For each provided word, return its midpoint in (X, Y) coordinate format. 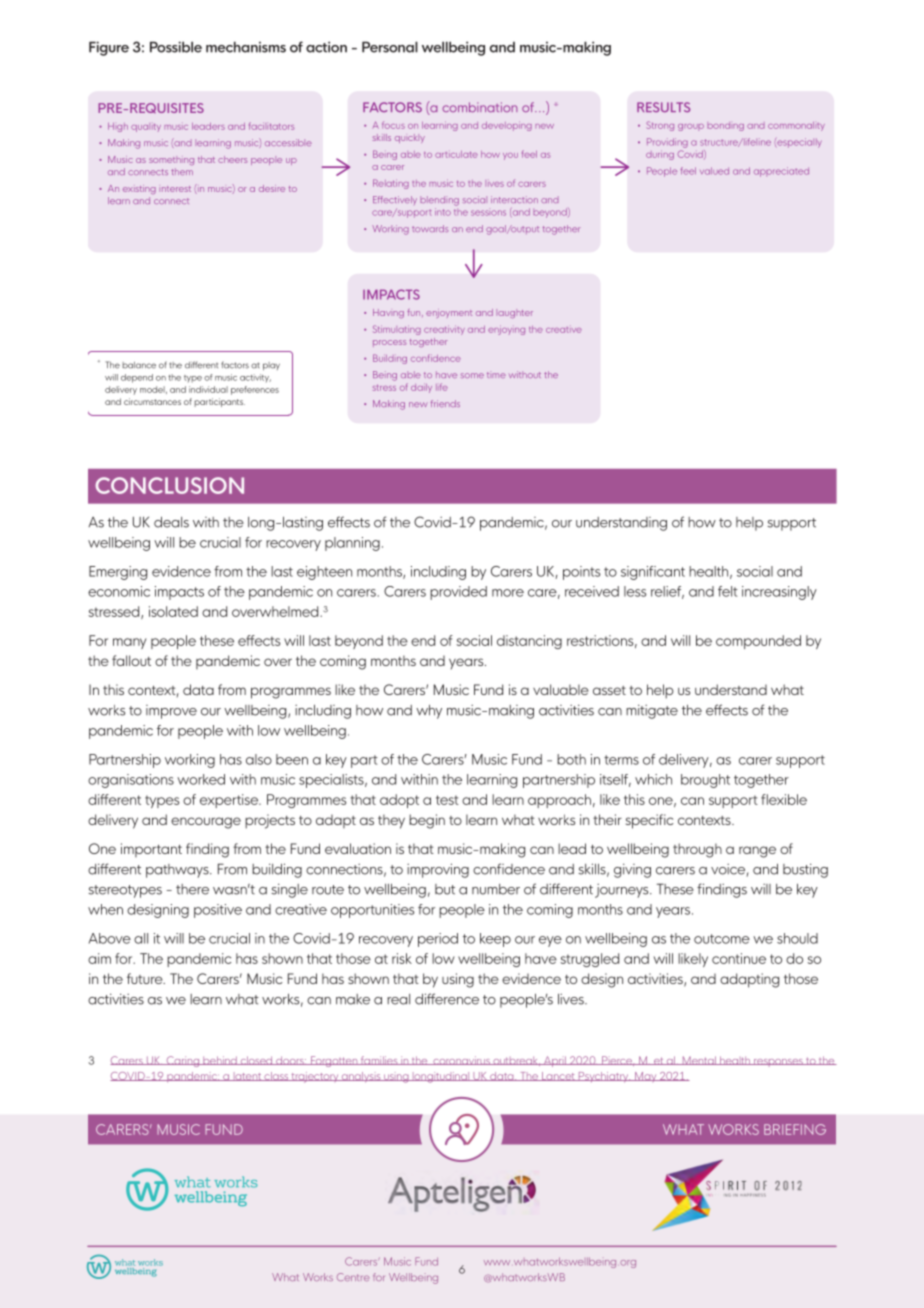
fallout (131, 660)
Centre (353, 1277)
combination (480, 107)
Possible (176, 47)
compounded (758, 642)
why (429, 712)
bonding (725, 126)
